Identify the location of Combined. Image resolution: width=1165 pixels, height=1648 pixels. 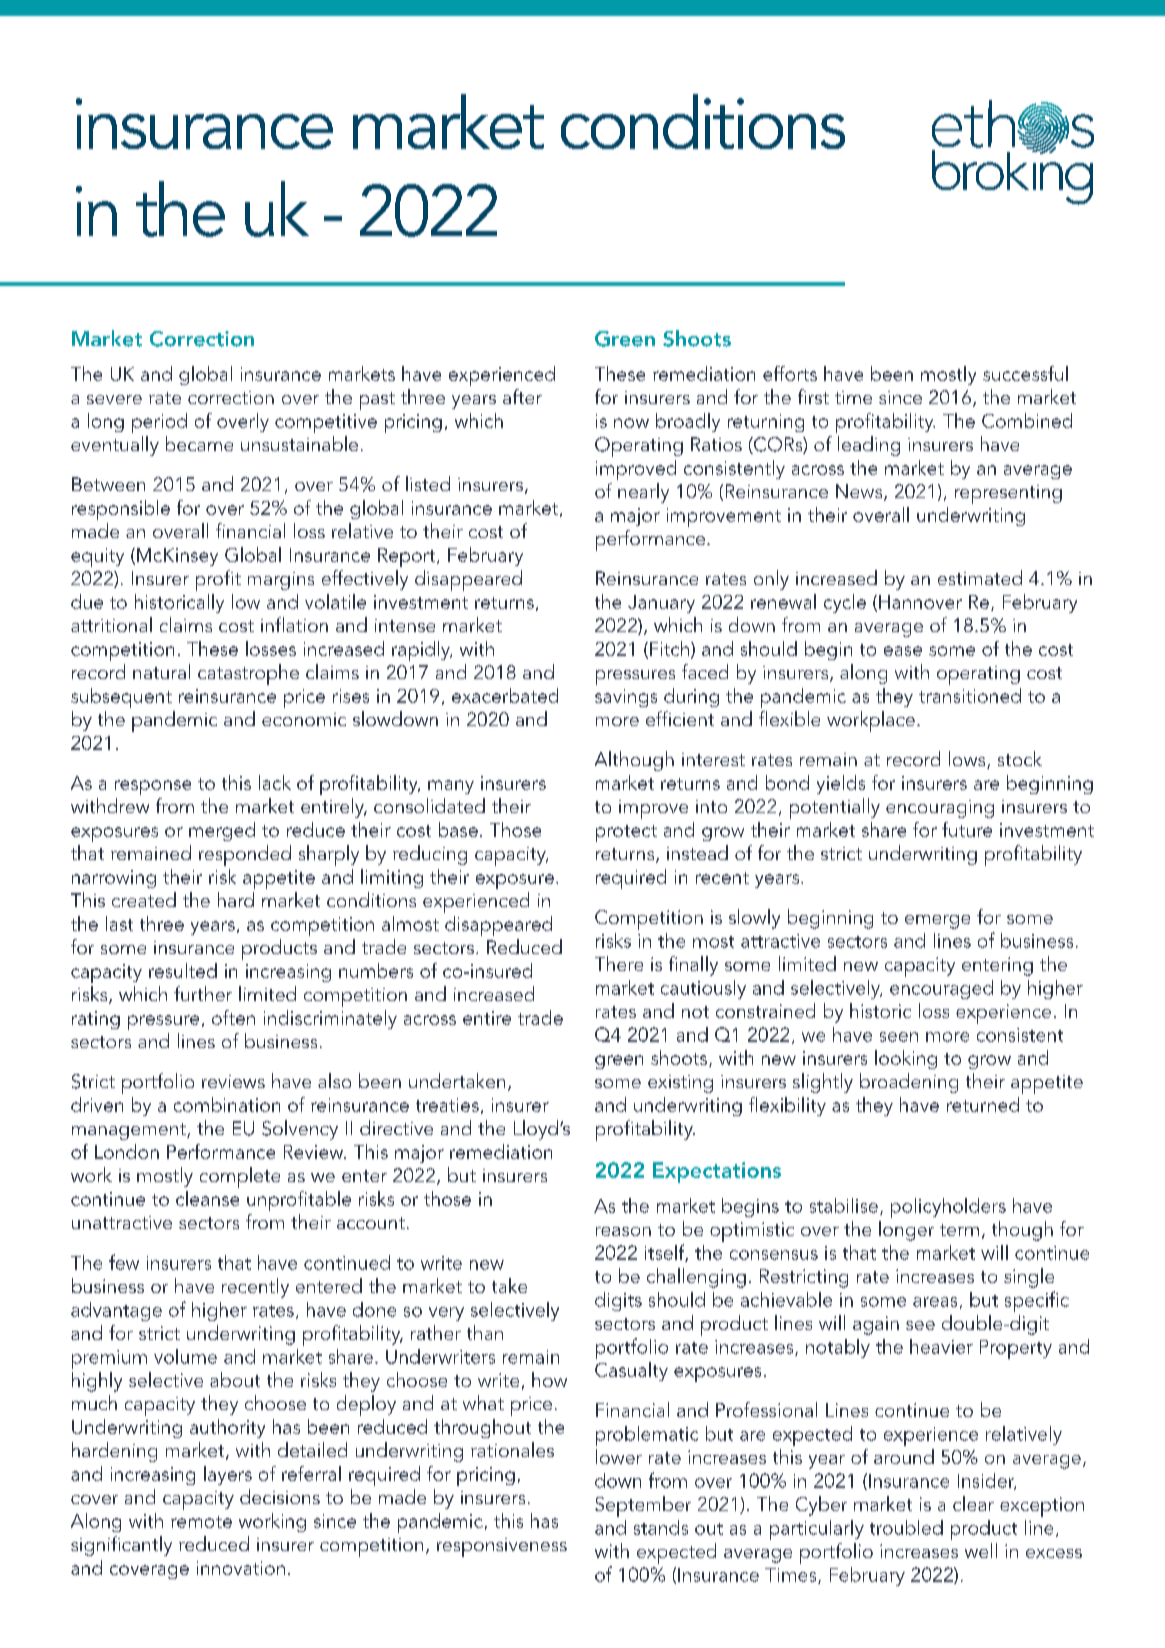
(1027, 420).
